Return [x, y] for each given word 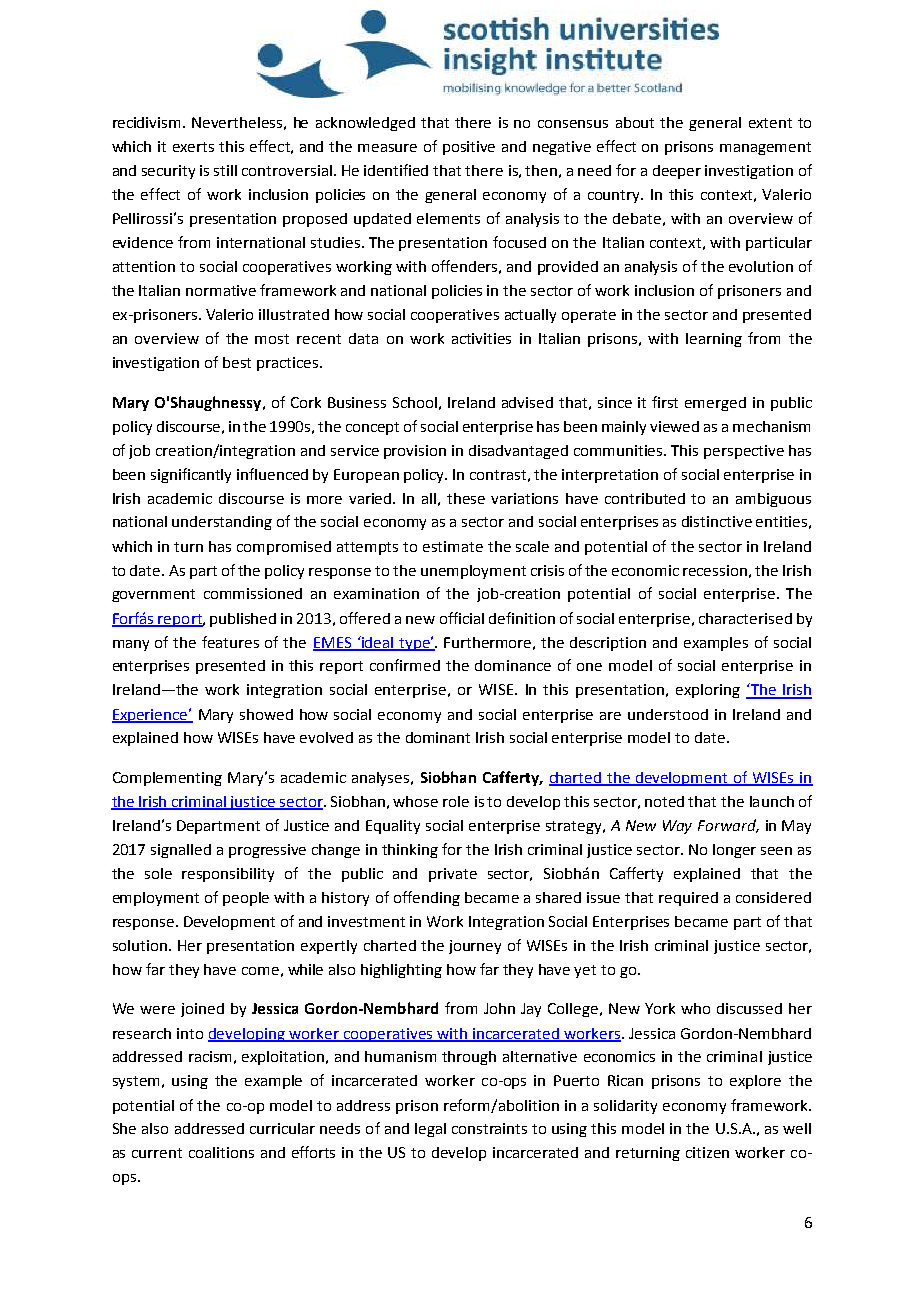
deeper [677, 172]
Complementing [167, 779]
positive [469, 148]
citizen [707, 1152]
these [466, 498]
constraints [489, 1128]
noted [664, 801]
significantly [191, 475]
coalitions [221, 1152]
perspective [744, 452]
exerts [193, 147]
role [456, 801]
